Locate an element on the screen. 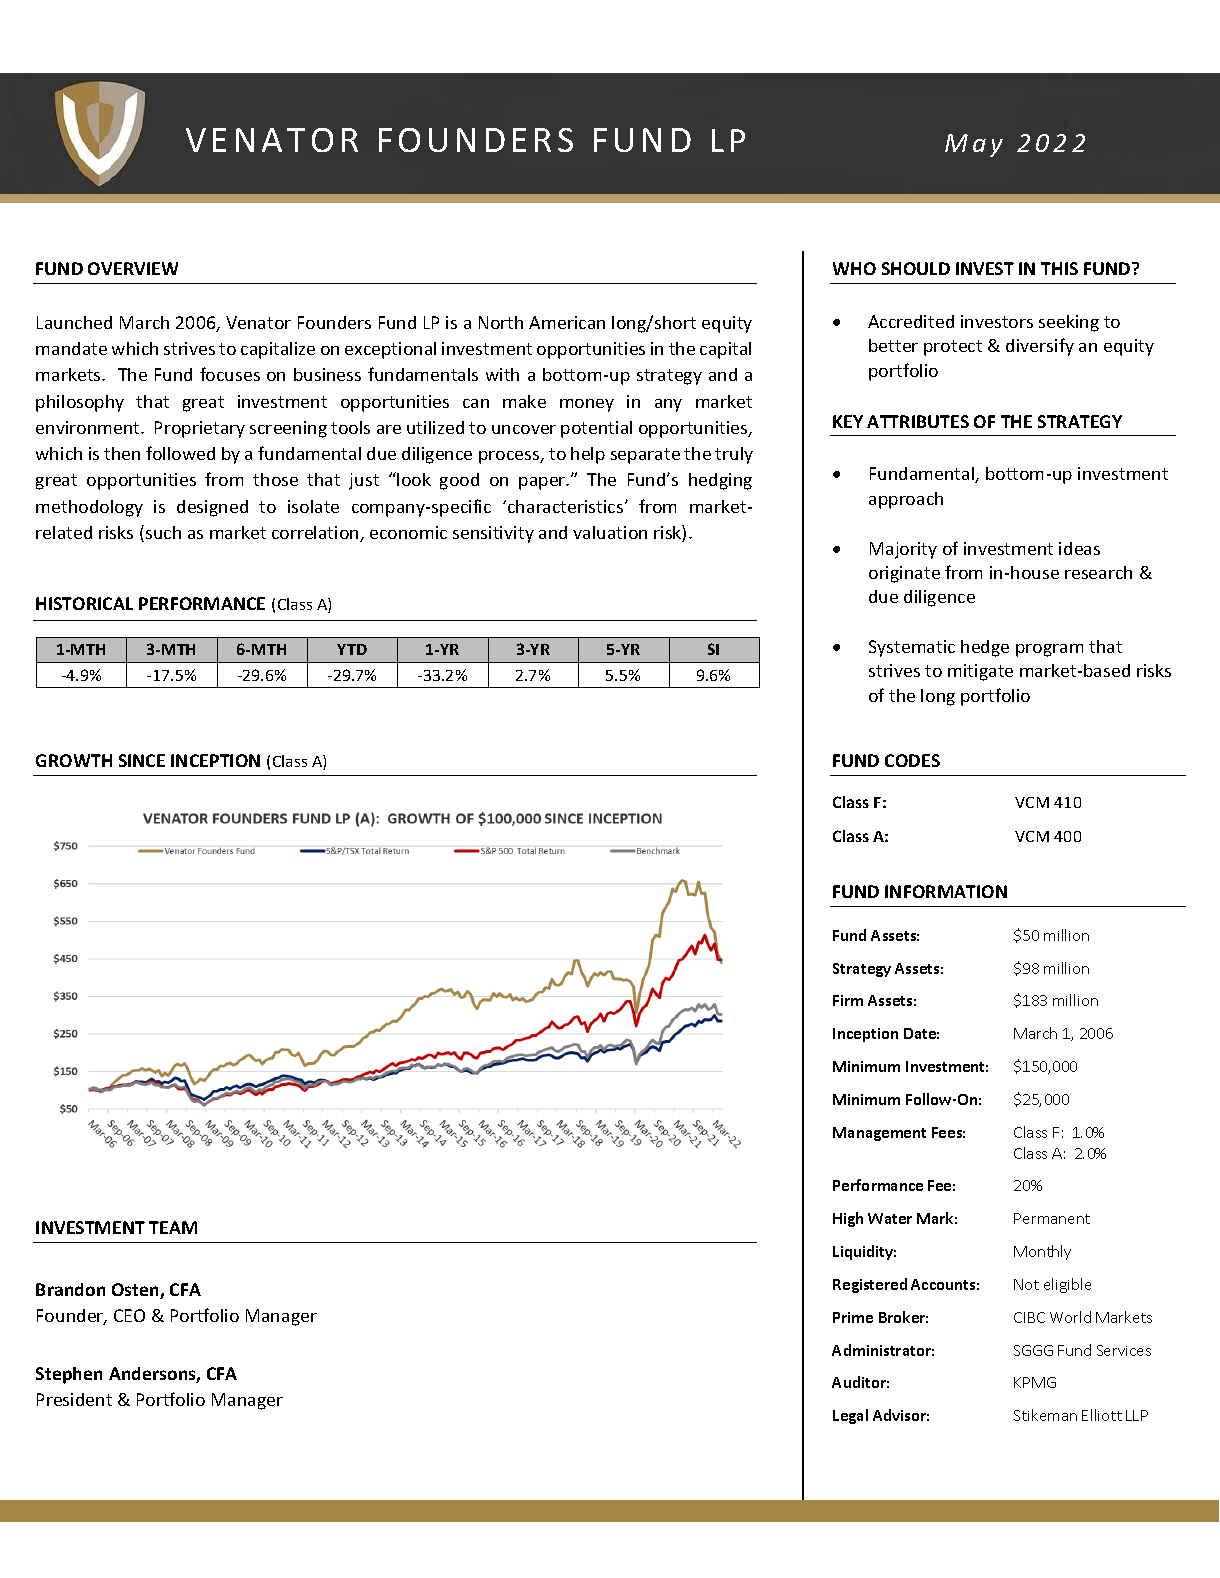 Image resolution: width=1220 pixels, height=1578 pixels. President is located at coordinates (74, 1399).
